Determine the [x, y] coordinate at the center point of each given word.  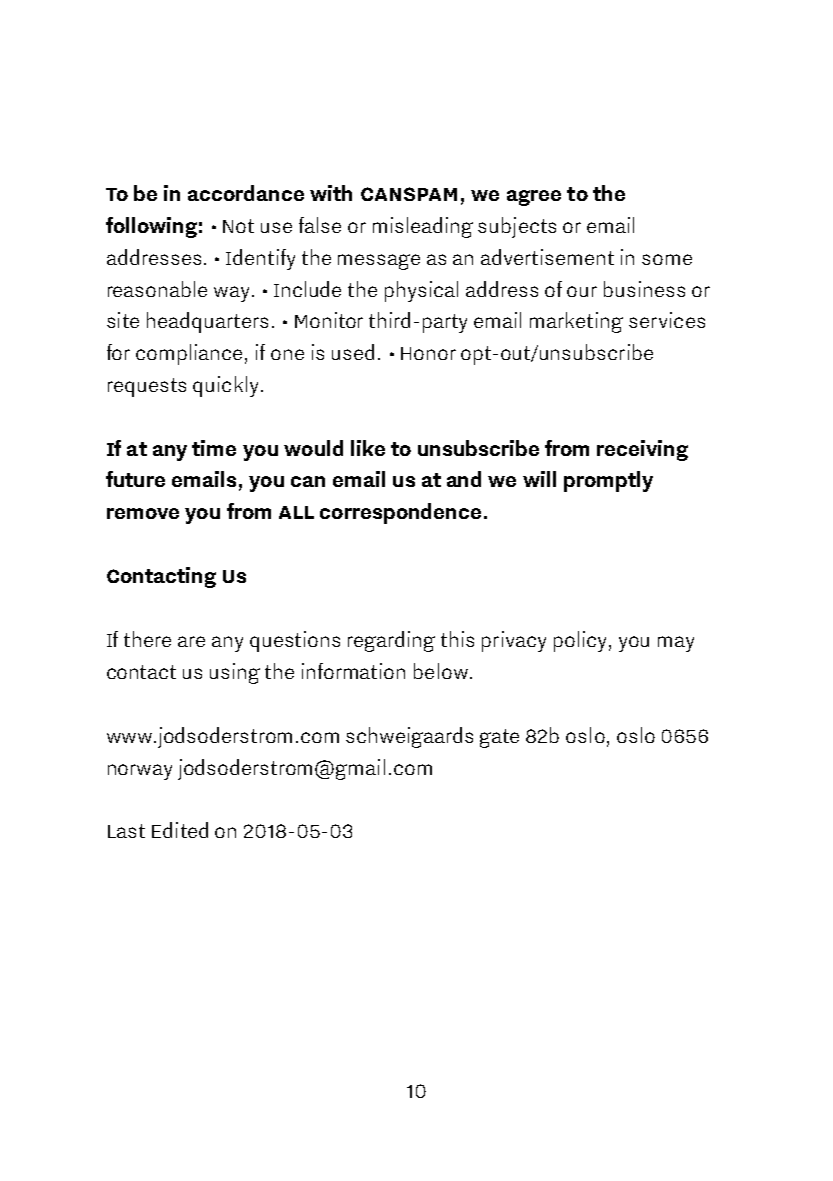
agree [534, 198]
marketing [576, 322]
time [214, 448]
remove [143, 513]
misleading [423, 227]
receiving [642, 450]
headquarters [207, 322]
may [676, 644]
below [441, 671]
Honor [428, 353]
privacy [514, 641]
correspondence [400, 513]
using [235, 673]
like [368, 448]
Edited [180, 830]
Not [238, 226]
